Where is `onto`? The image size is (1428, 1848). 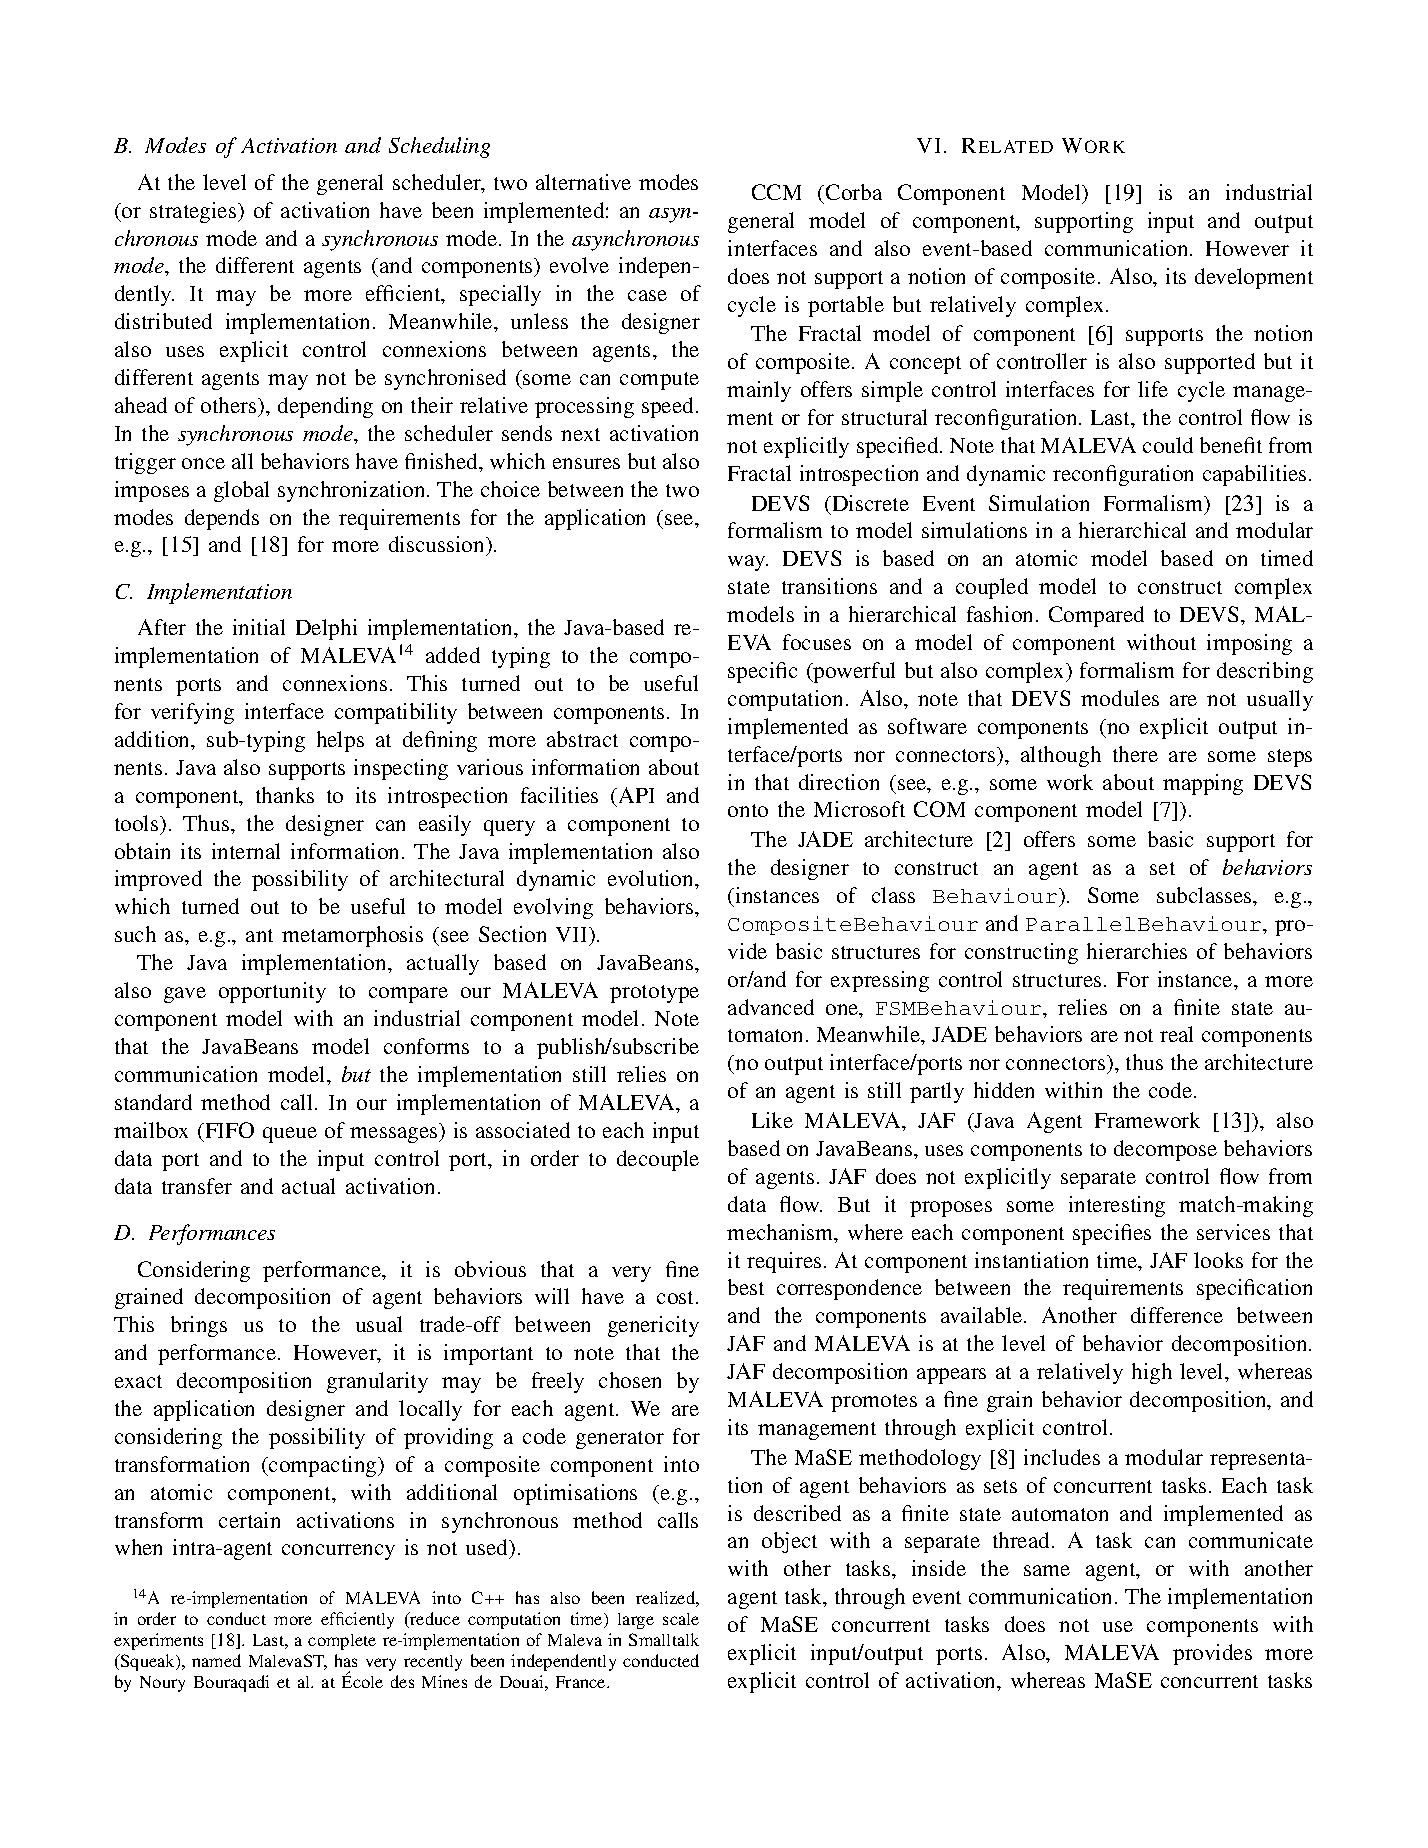 onto is located at coordinates (748, 810).
